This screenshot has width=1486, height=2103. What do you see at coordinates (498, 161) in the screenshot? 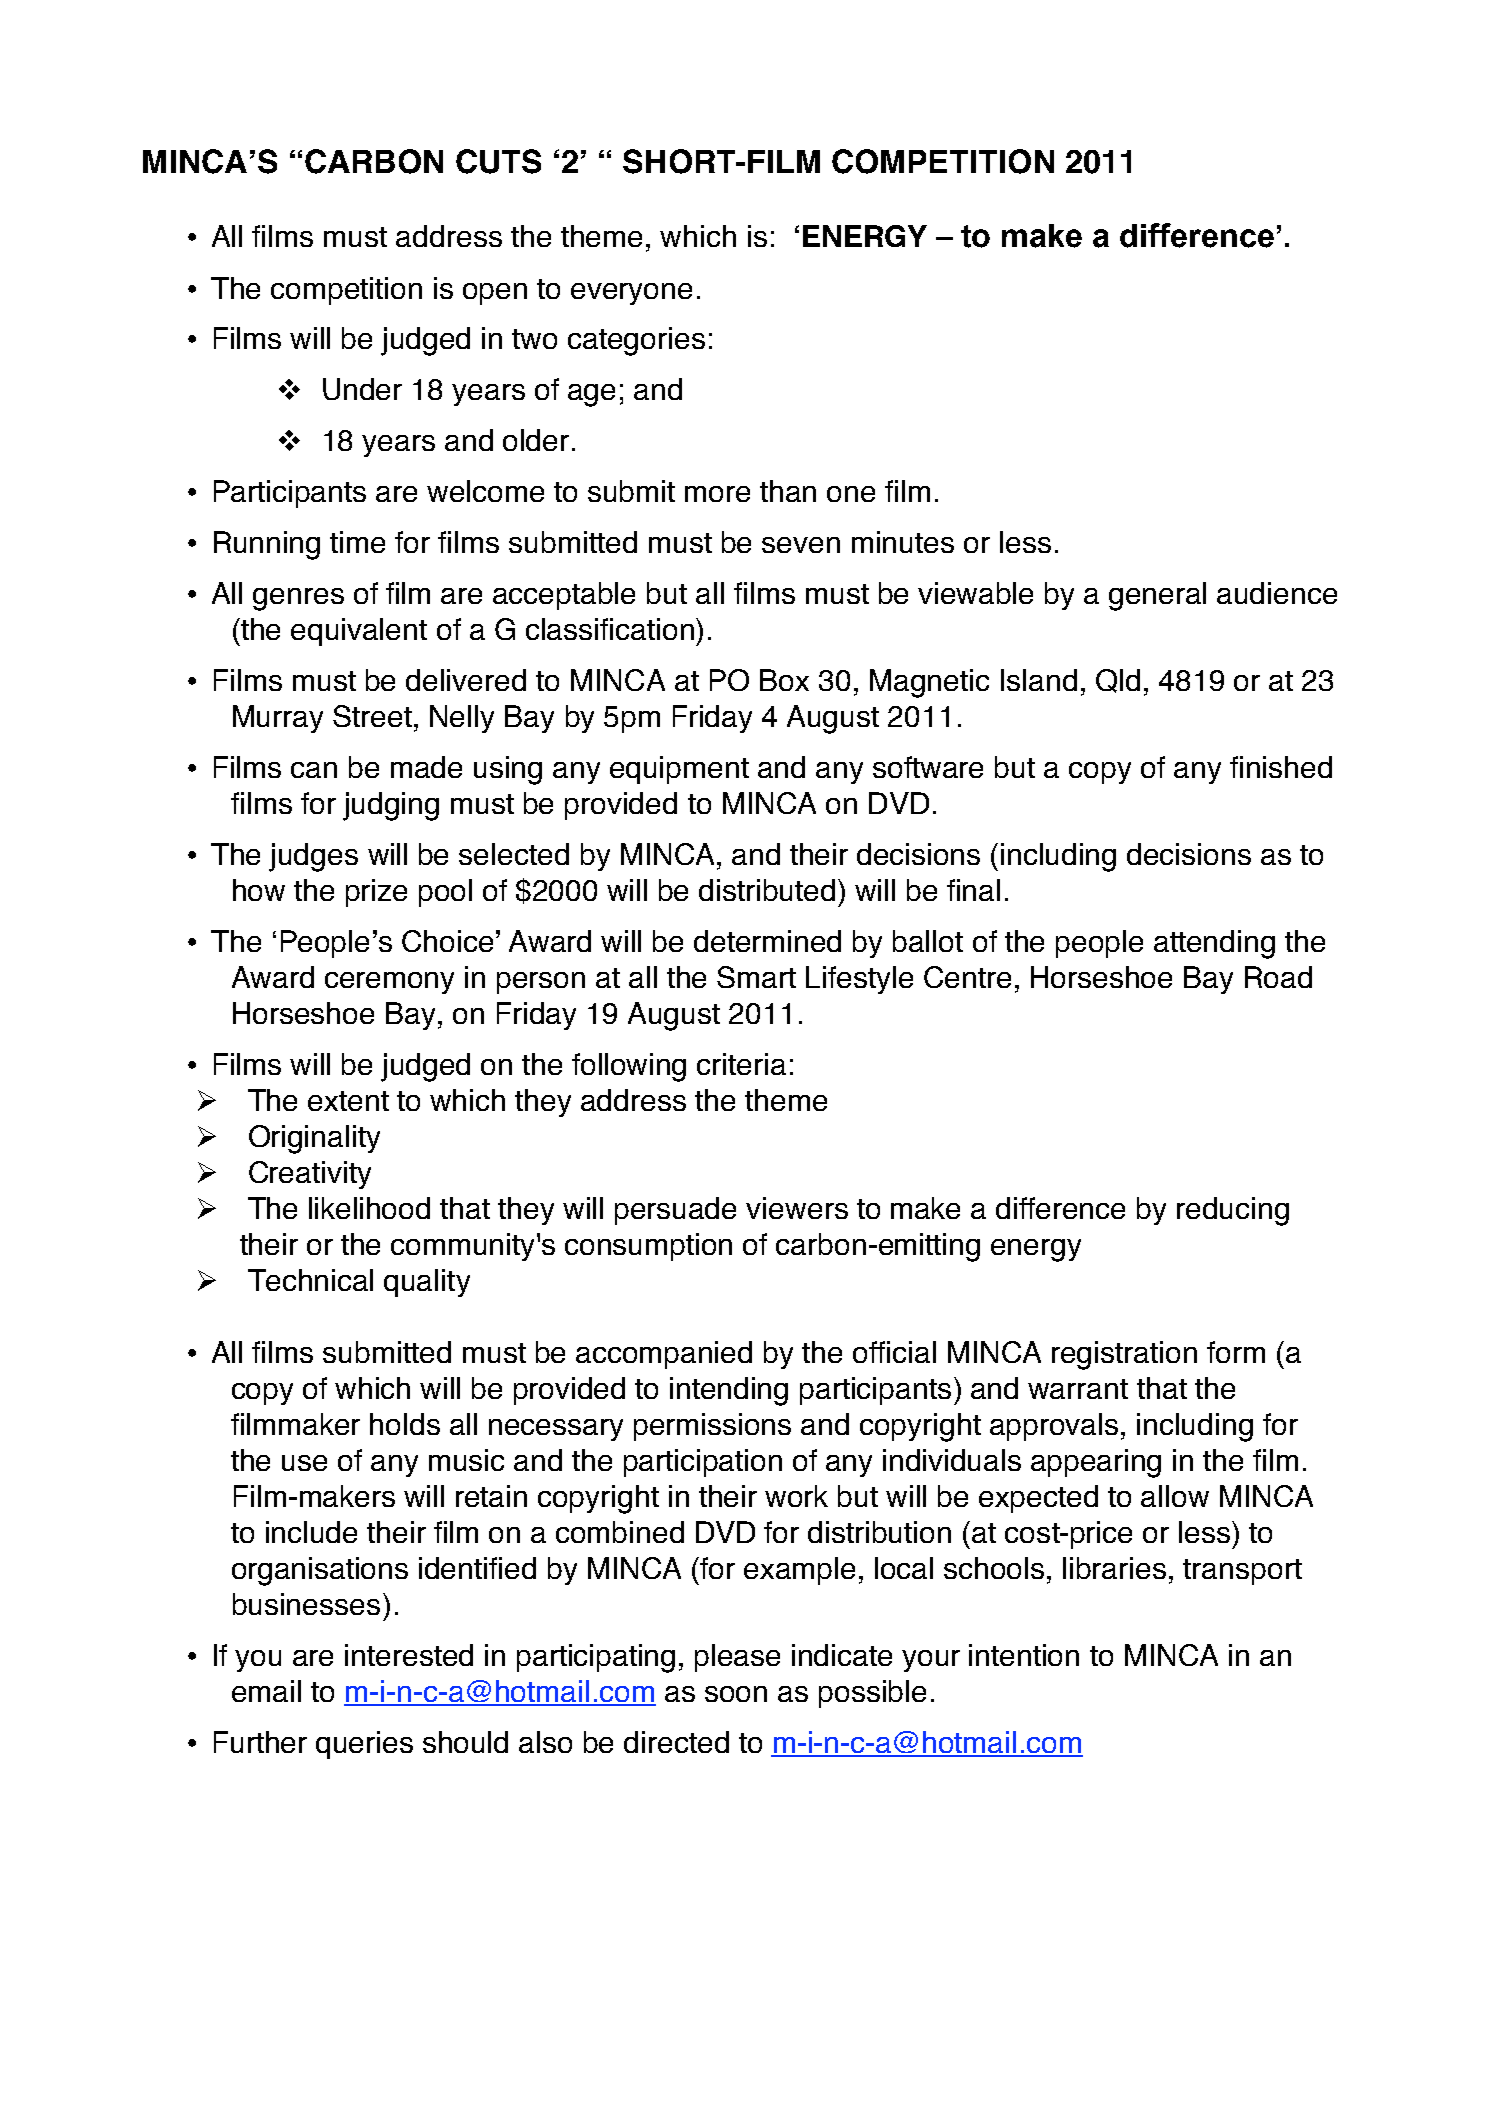
I see `CUTS` at bounding box center [498, 161].
